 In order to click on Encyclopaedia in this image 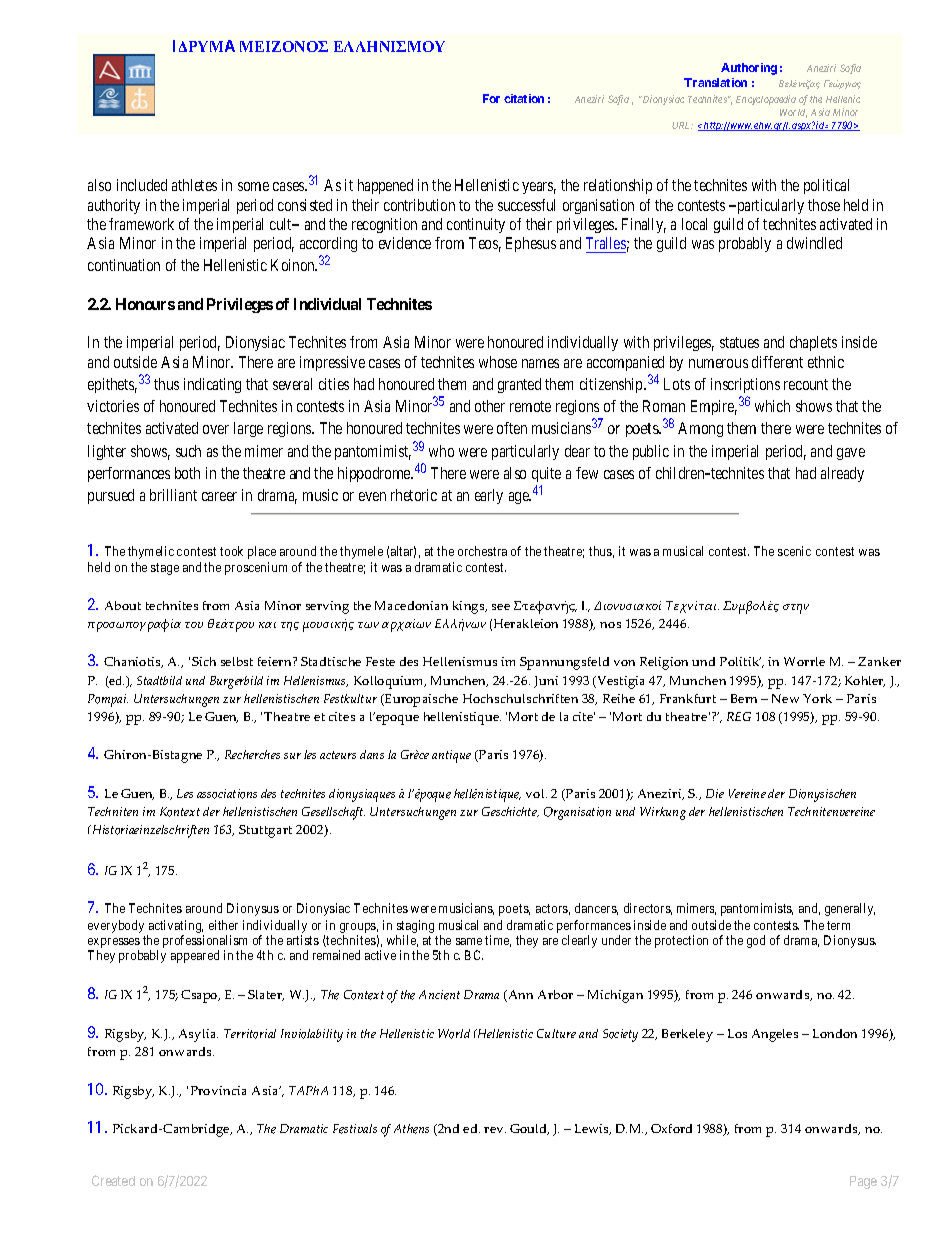, I will do `click(766, 100)`.
